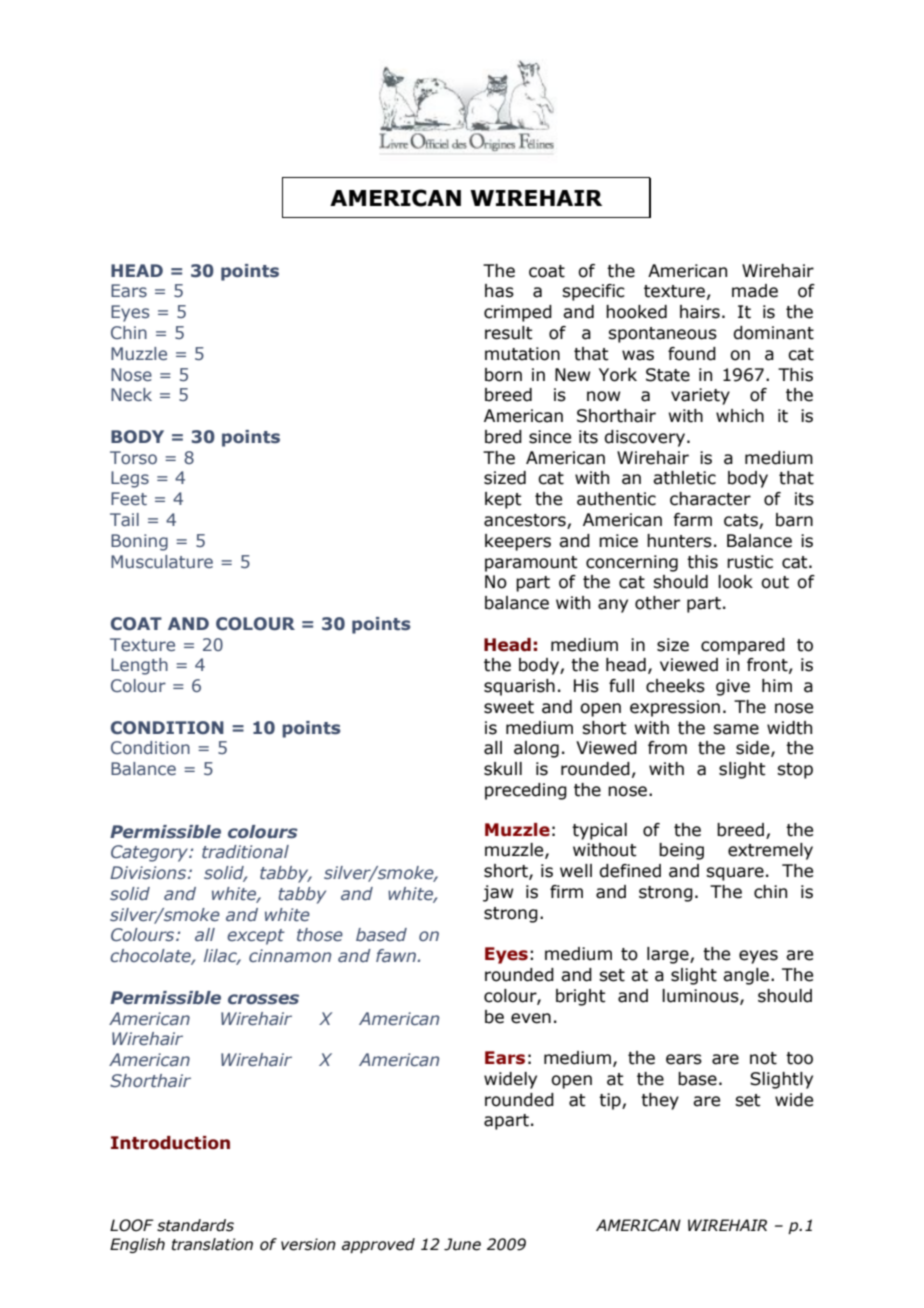 Image resolution: width=924 pixels, height=1308 pixels. What do you see at coordinates (736, 729) in the screenshot?
I see `same` at bounding box center [736, 729].
